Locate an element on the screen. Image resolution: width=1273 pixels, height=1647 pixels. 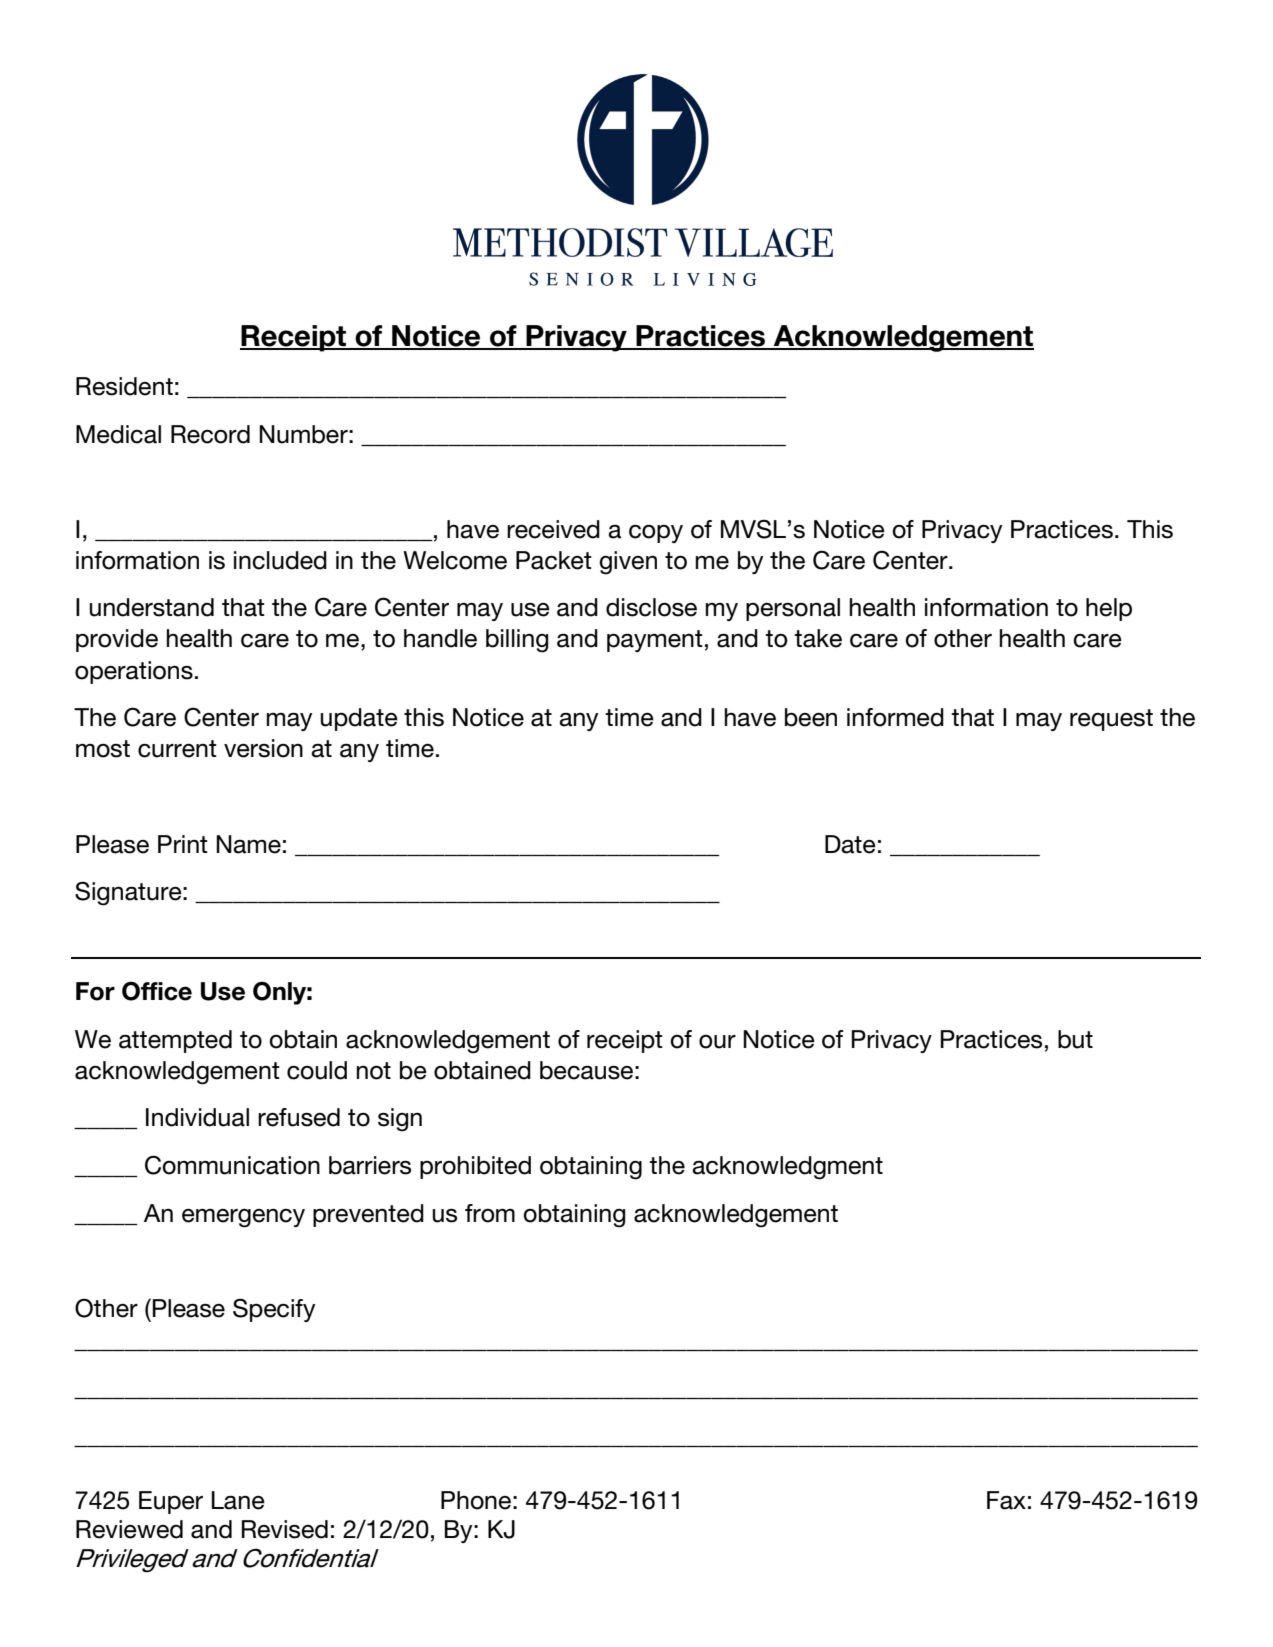
our is located at coordinates (717, 1042).
